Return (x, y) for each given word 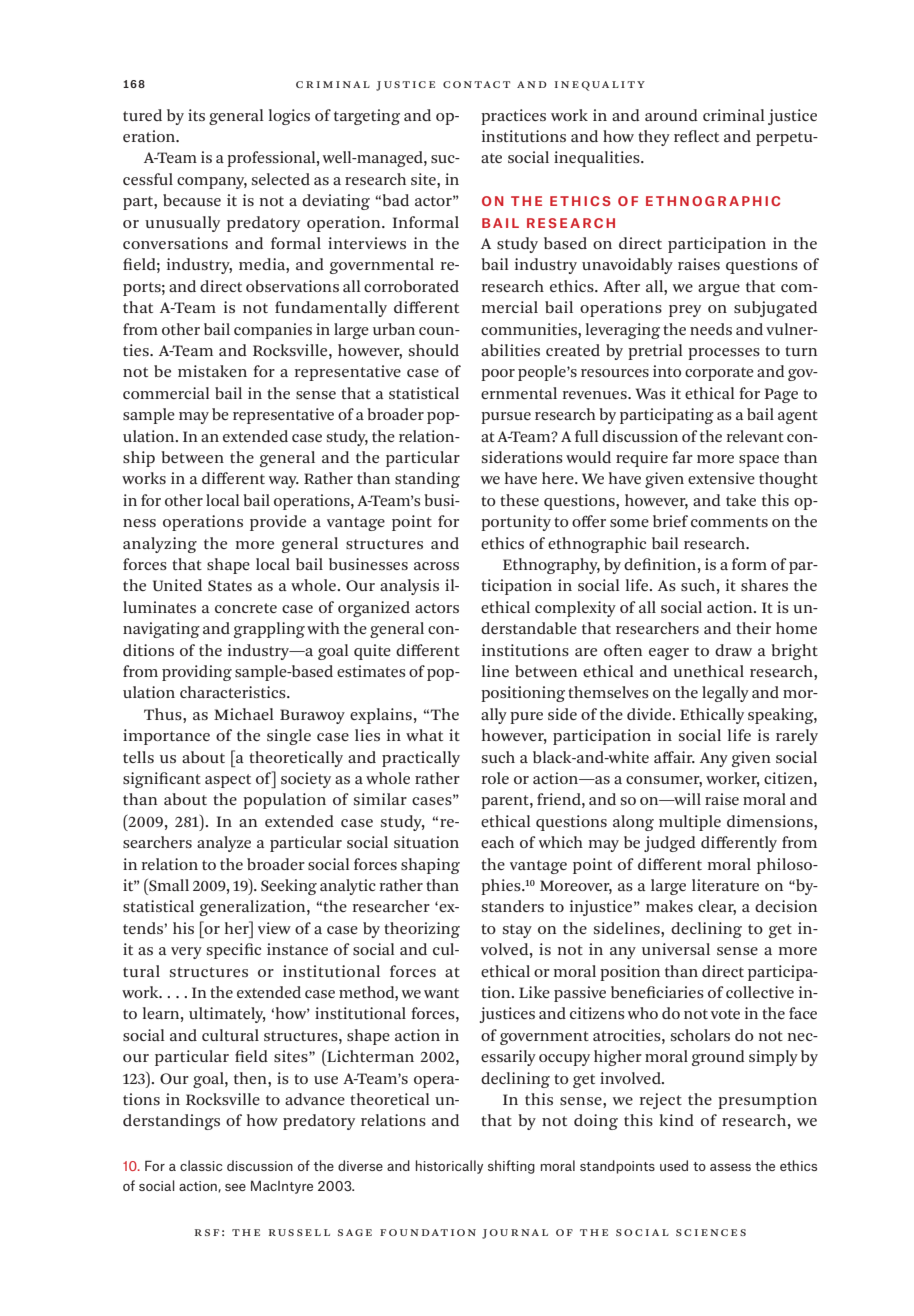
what (424, 735)
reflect (696, 136)
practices (513, 117)
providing (197, 673)
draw (733, 650)
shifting (511, 1167)
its (196, 115)
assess (730, 1167)
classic (201, 1165)
